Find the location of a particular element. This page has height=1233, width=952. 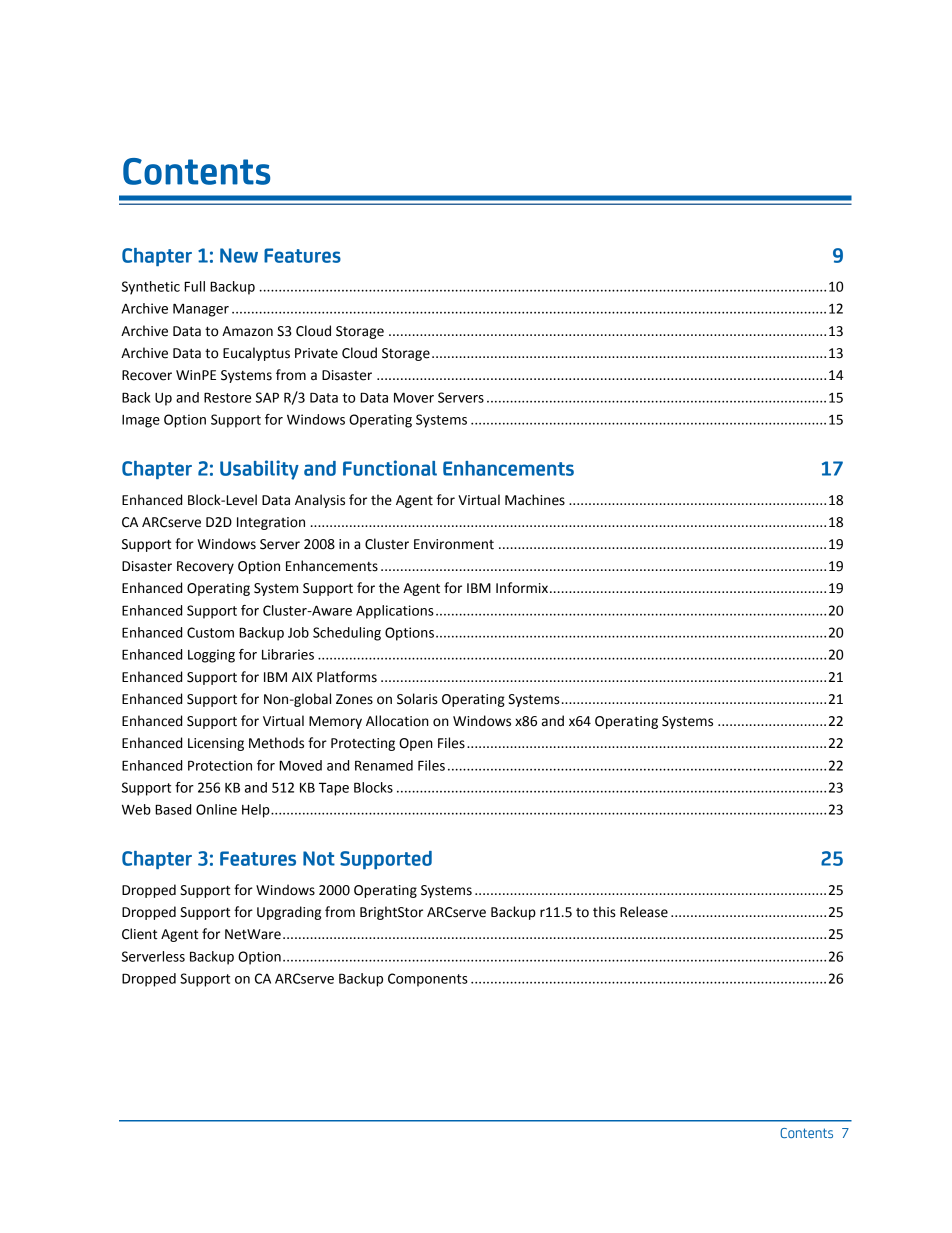

Functional is located at coordinates (390, 468).
